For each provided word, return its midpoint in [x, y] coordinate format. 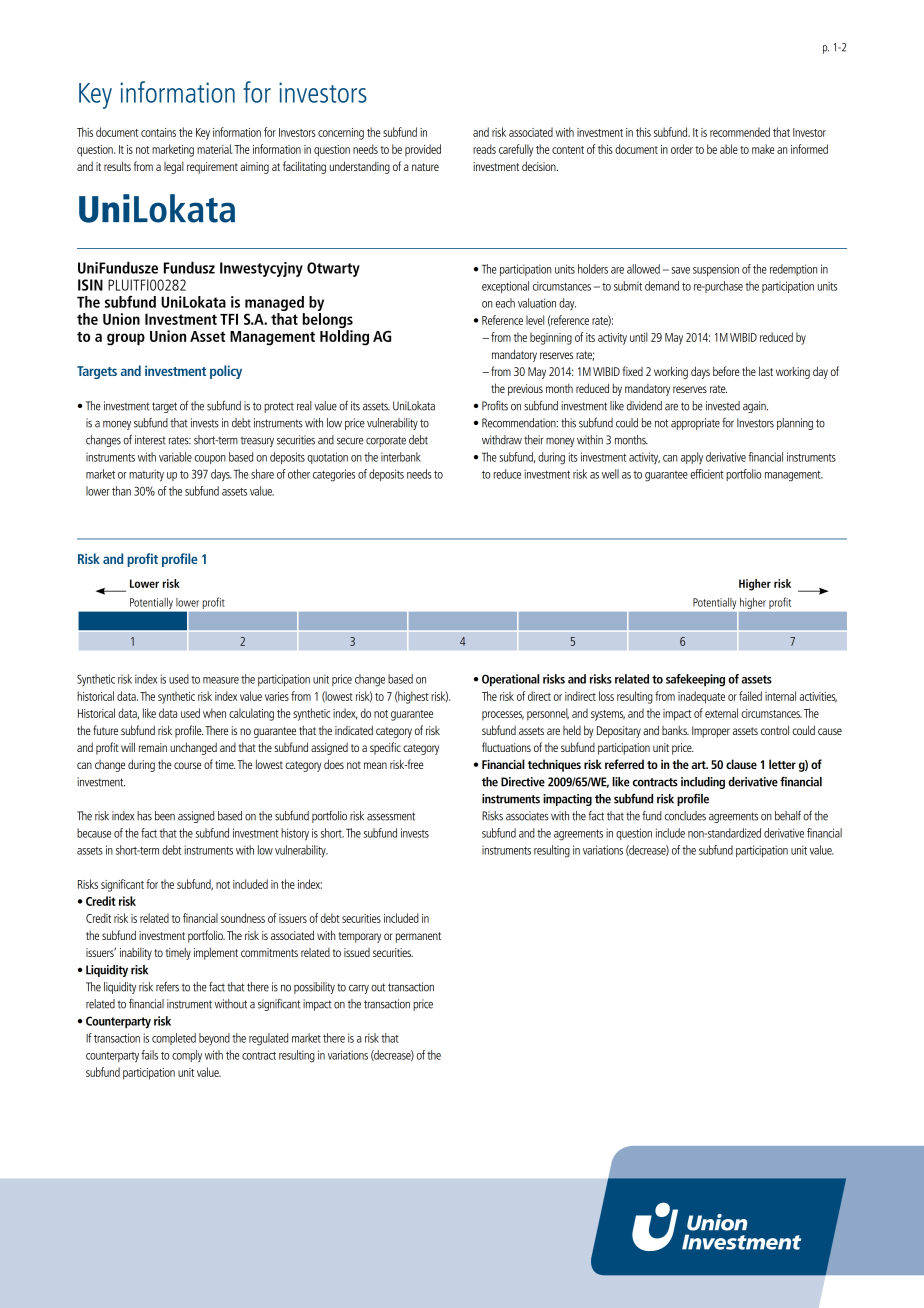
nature [425, 167]
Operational [510, 680]
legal [174, 168]
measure [221, 680]
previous [525, 390]
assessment [391, 816]
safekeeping [695, 680]
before [726, 371]
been [165, 816]
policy [226, 372]
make [763, 149]
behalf [788, 815]
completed [174, 1039]
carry [359, 989]
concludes [685, 816]
